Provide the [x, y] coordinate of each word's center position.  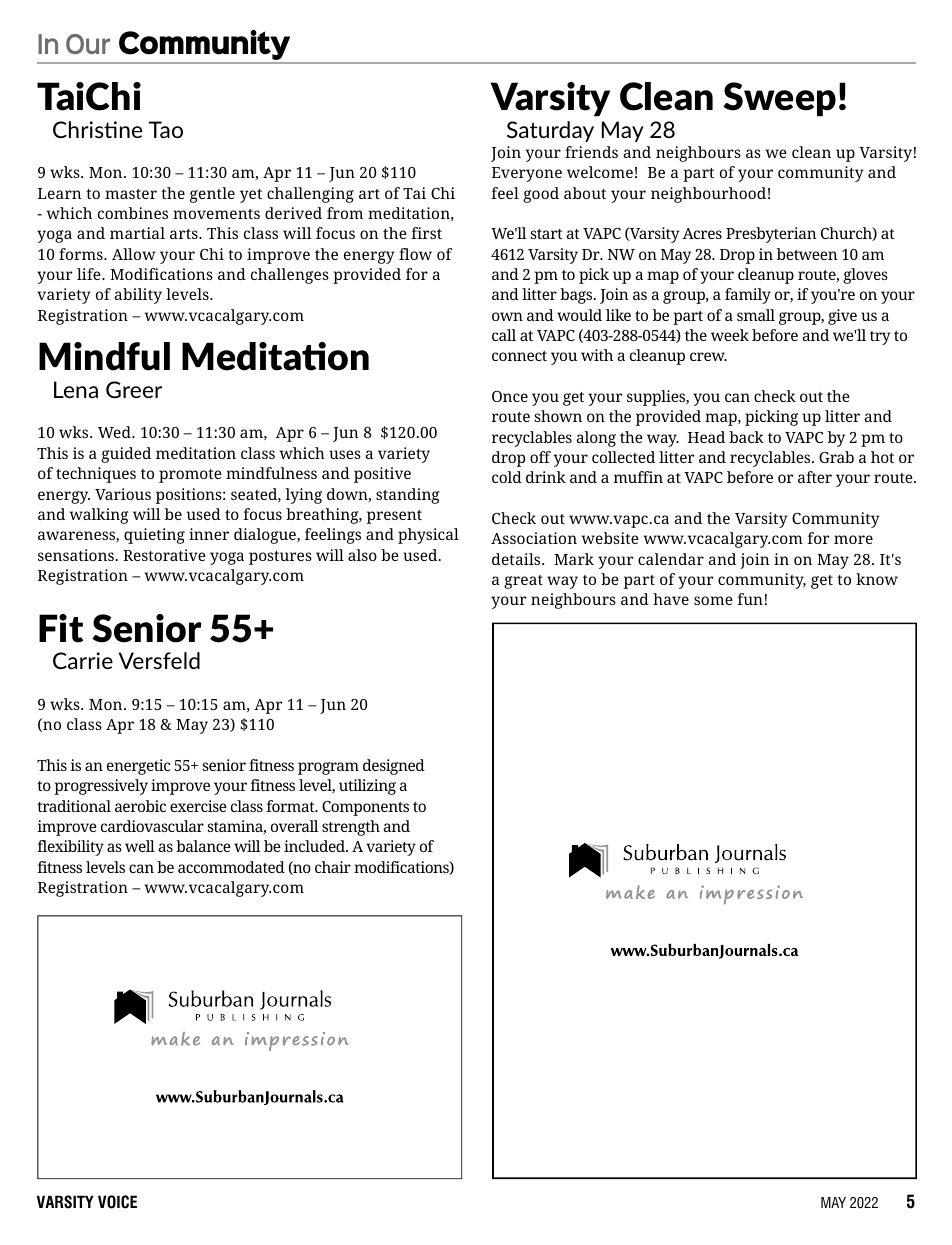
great [523, 582]
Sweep [779, 99]
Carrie [83, 660]
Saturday [550, 131]
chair [333, 867]
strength [351, 828]
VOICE [117, 1202]
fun [750, 599]
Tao [166, 129]
